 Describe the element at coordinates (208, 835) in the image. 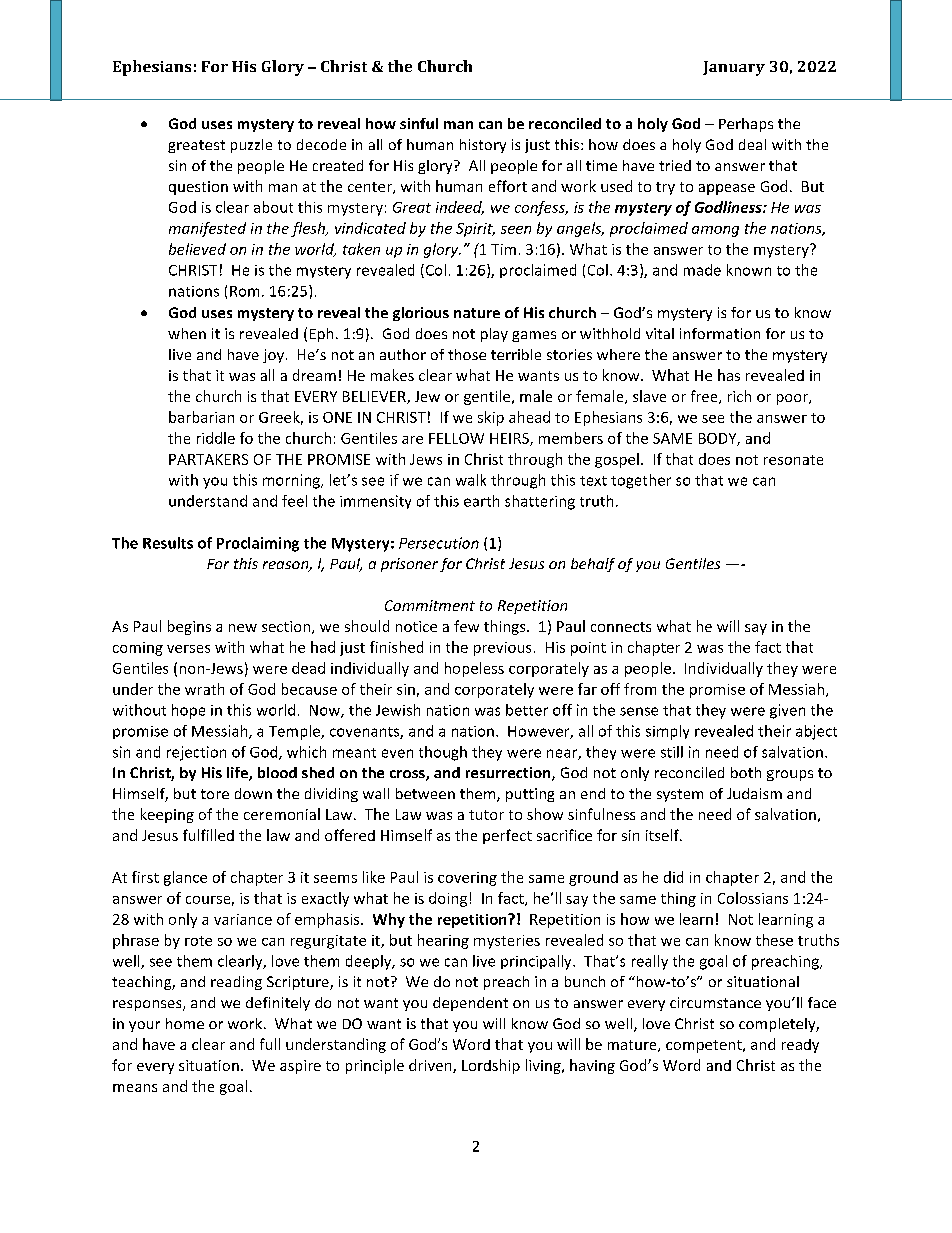

I see `fulfilled` at that location.
